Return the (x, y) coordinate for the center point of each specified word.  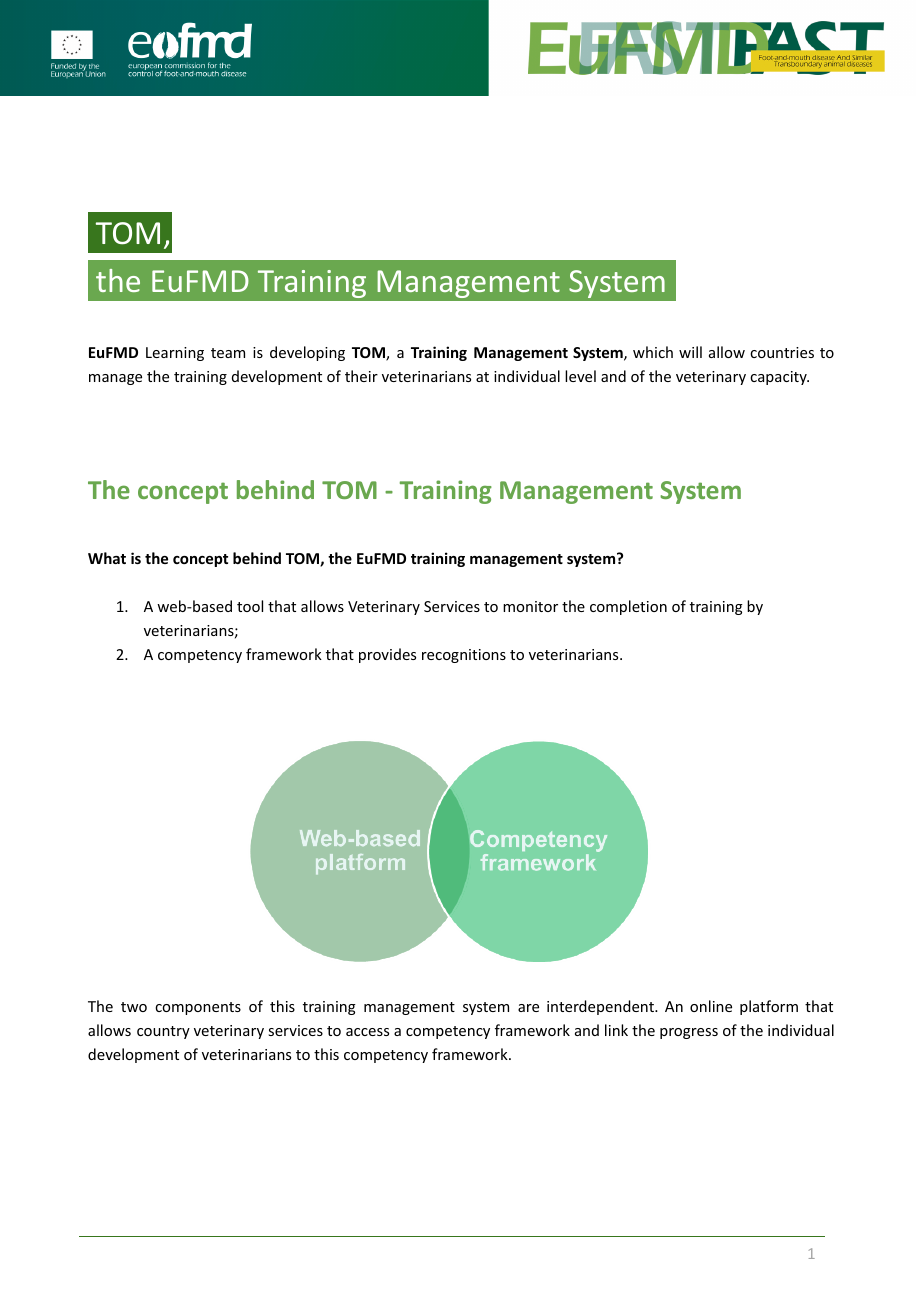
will (690, 352)
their (361, 376)
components (198, 1008)
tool (250, 606)
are (528, 1008)
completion (628, 607)
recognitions (464, 656)
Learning (175, 354)
